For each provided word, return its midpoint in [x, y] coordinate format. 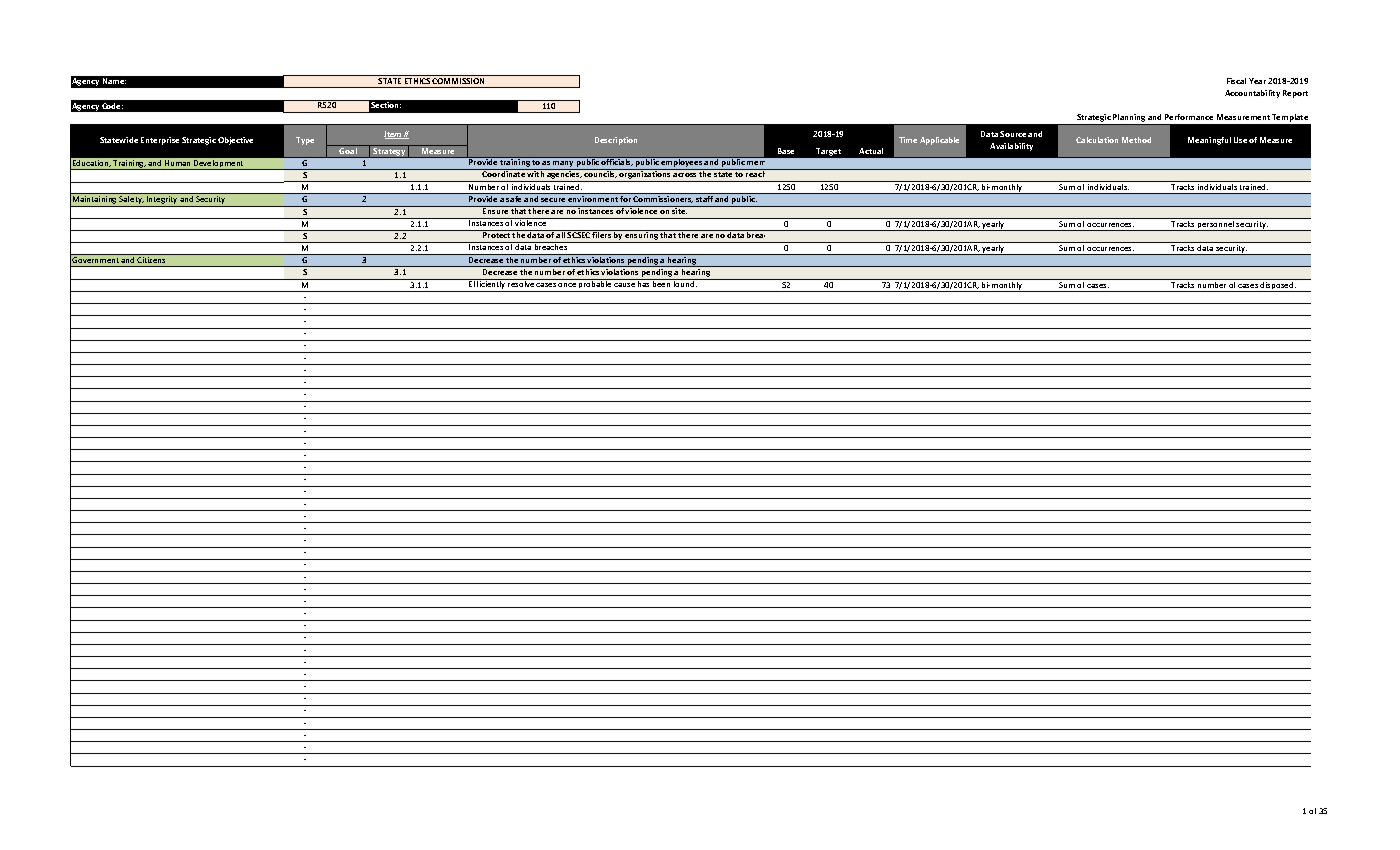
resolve [521, 283]
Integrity [162, 201]
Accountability [1252, 94]
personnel [1216, 226]
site [679, 210]
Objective [235, 141]
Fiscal [1236, 81]
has [644, 283]
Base [786, 151]
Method [1136, 140]
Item [394, 135]
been [661, 283]
